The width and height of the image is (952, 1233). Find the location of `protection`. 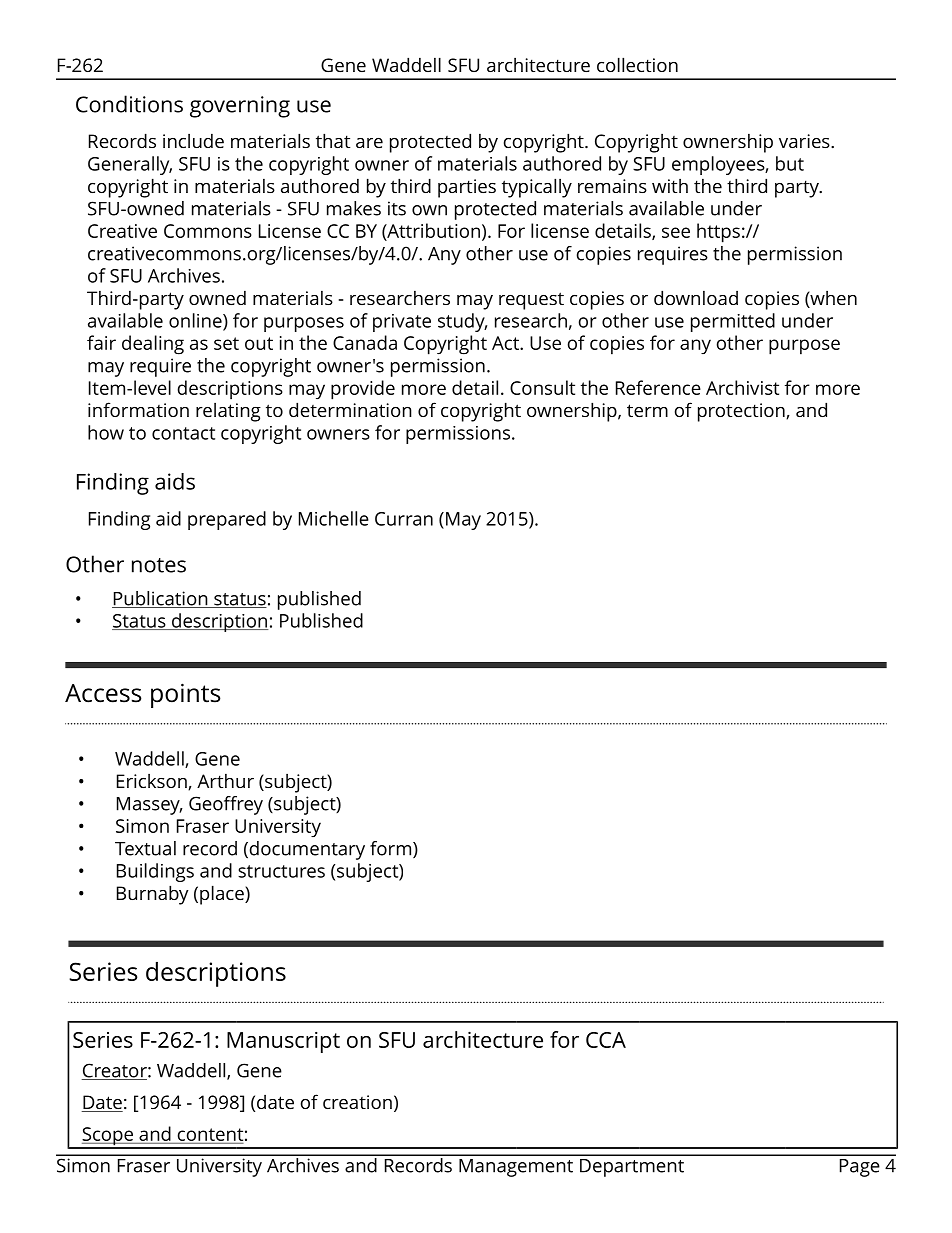

protection is located at coordinates (742, 412).
